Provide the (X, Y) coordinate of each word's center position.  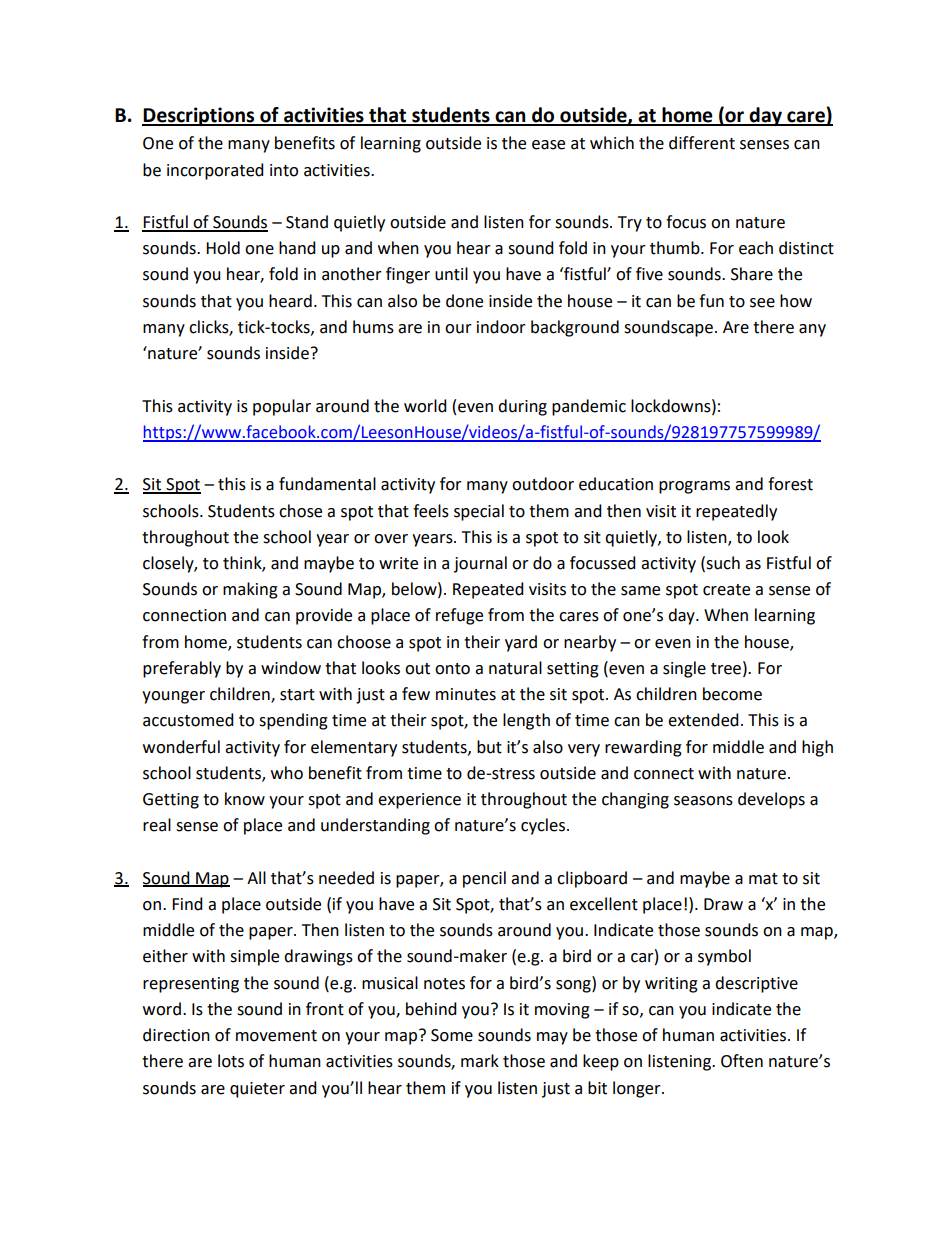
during (522, 407)
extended (703, 720)
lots (231, 1061)
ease (548, 145)
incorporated (215, 171)
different (702, 143)
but (489, 747)
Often (742, 1061)
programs (694, 487)
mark (480, 1061)
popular (282, 407)
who (287, 773)
